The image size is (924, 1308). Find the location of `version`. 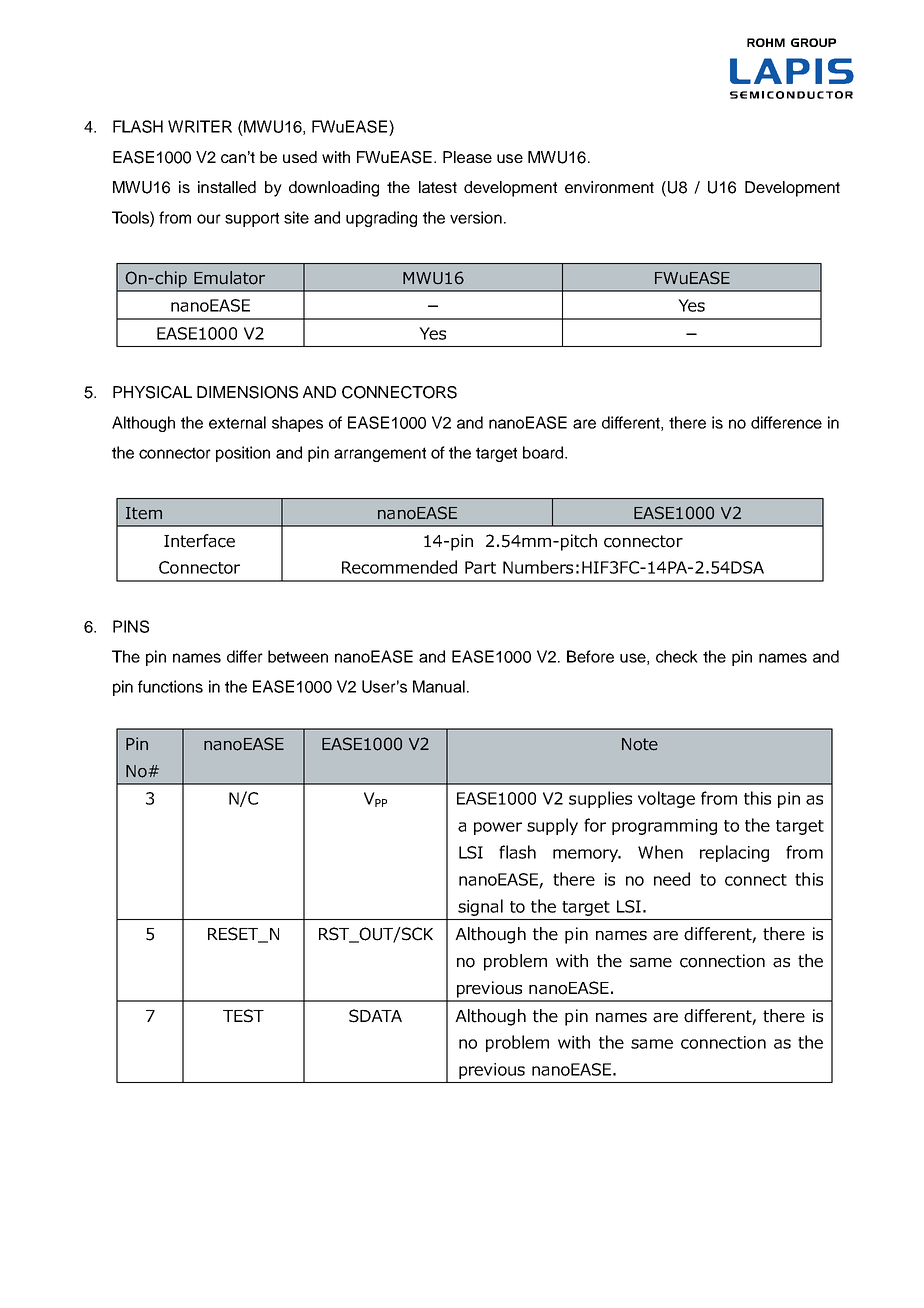

version is located at coordinates (476, 217).
